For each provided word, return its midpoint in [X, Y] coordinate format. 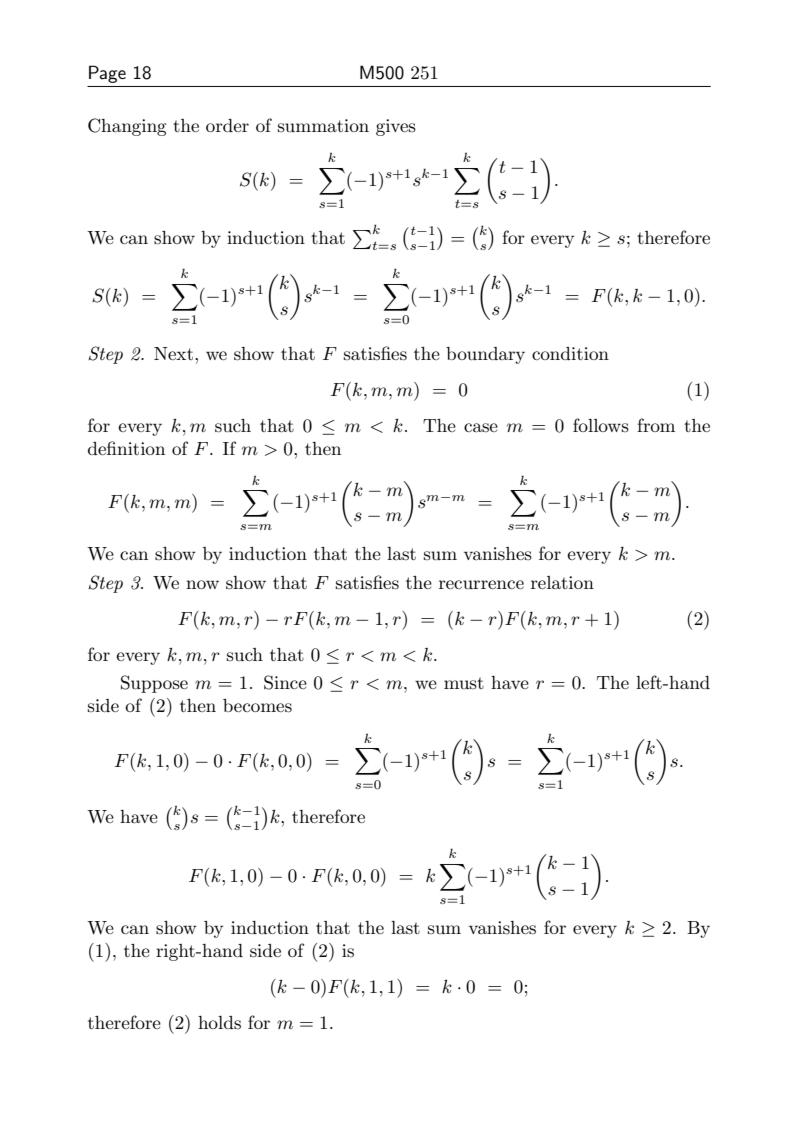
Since [285, 682]
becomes [257, 706]
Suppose [154, 684]
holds [219, 1022]
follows [601, 425]
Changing [127, 127]
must [464, 683]
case [481, 427]
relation [562, 582]
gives [396, 127]
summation [323, 126]
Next [173, 353]
